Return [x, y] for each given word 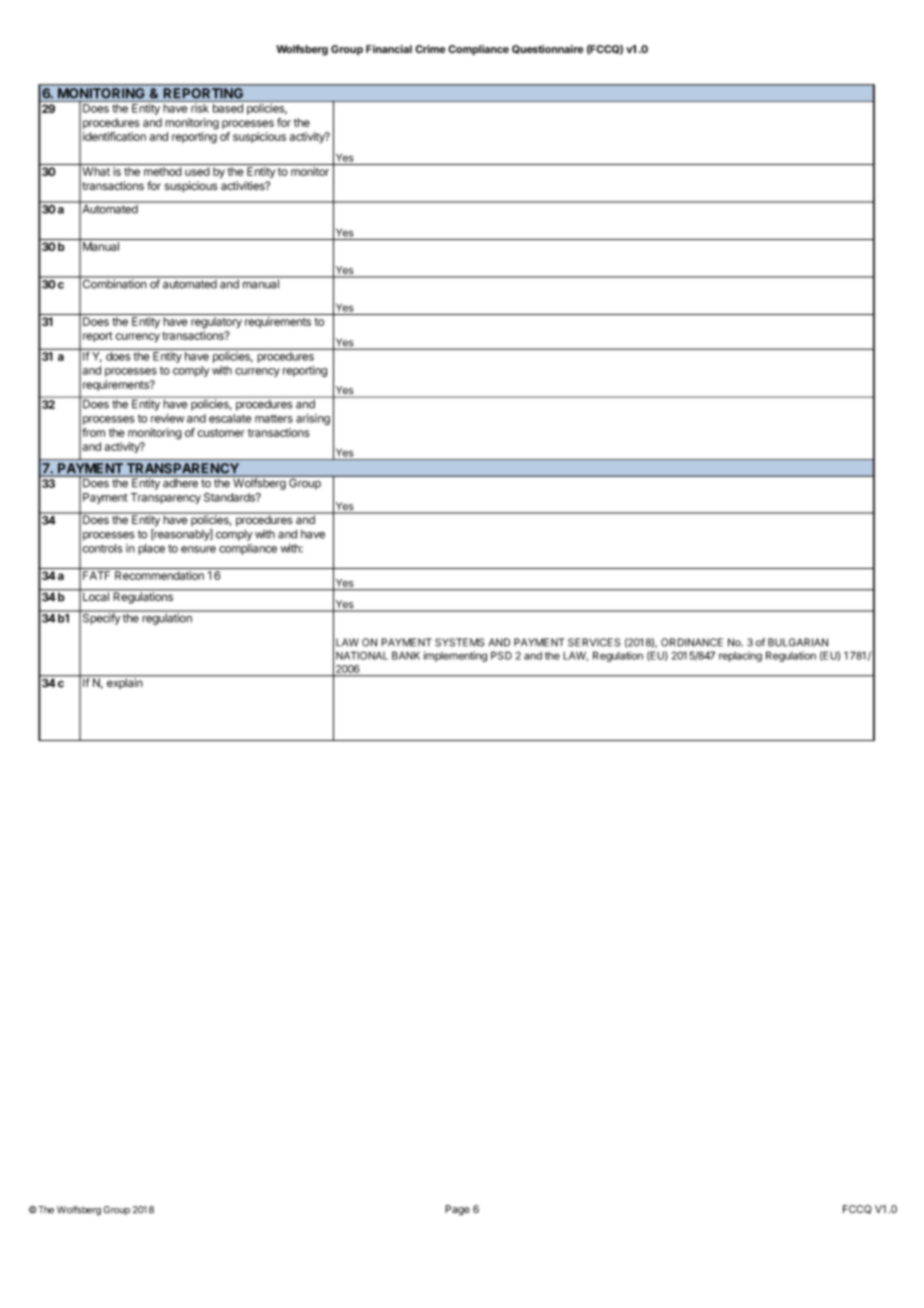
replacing [740, 656]
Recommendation [159, 575]
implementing [455, 656]
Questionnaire [547, 49]
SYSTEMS [459, 642]
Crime [430, 49]
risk [200, 108]
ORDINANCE [692, 642]
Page [457, 1210]
